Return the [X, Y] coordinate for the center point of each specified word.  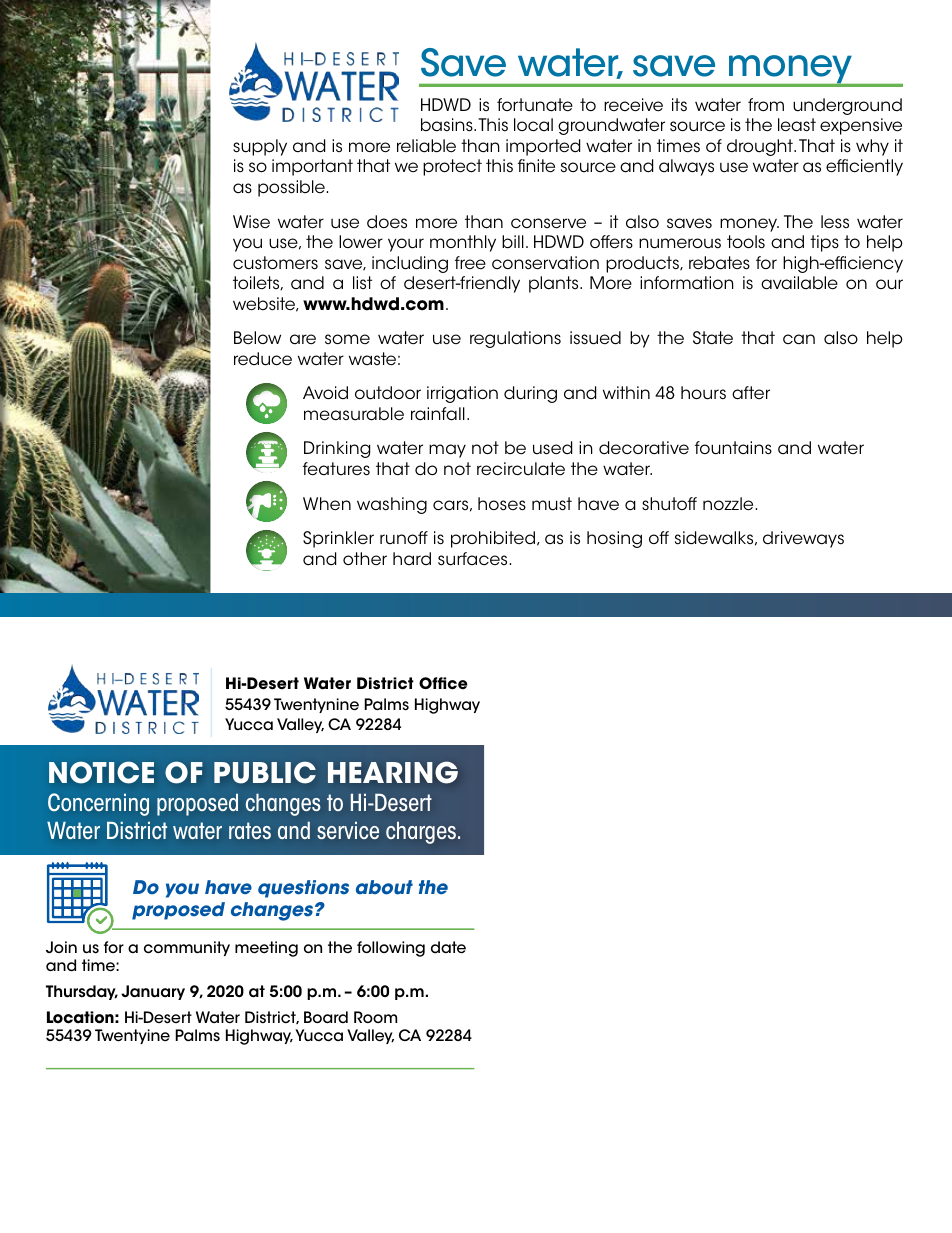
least [797, 125]
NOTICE [101, 772]
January [153, 992]
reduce [263, 359]
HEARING [393, 772]
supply [260, 147]
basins [448, 125]
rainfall [438, 414]
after [751, 393]
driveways [803, 539]
